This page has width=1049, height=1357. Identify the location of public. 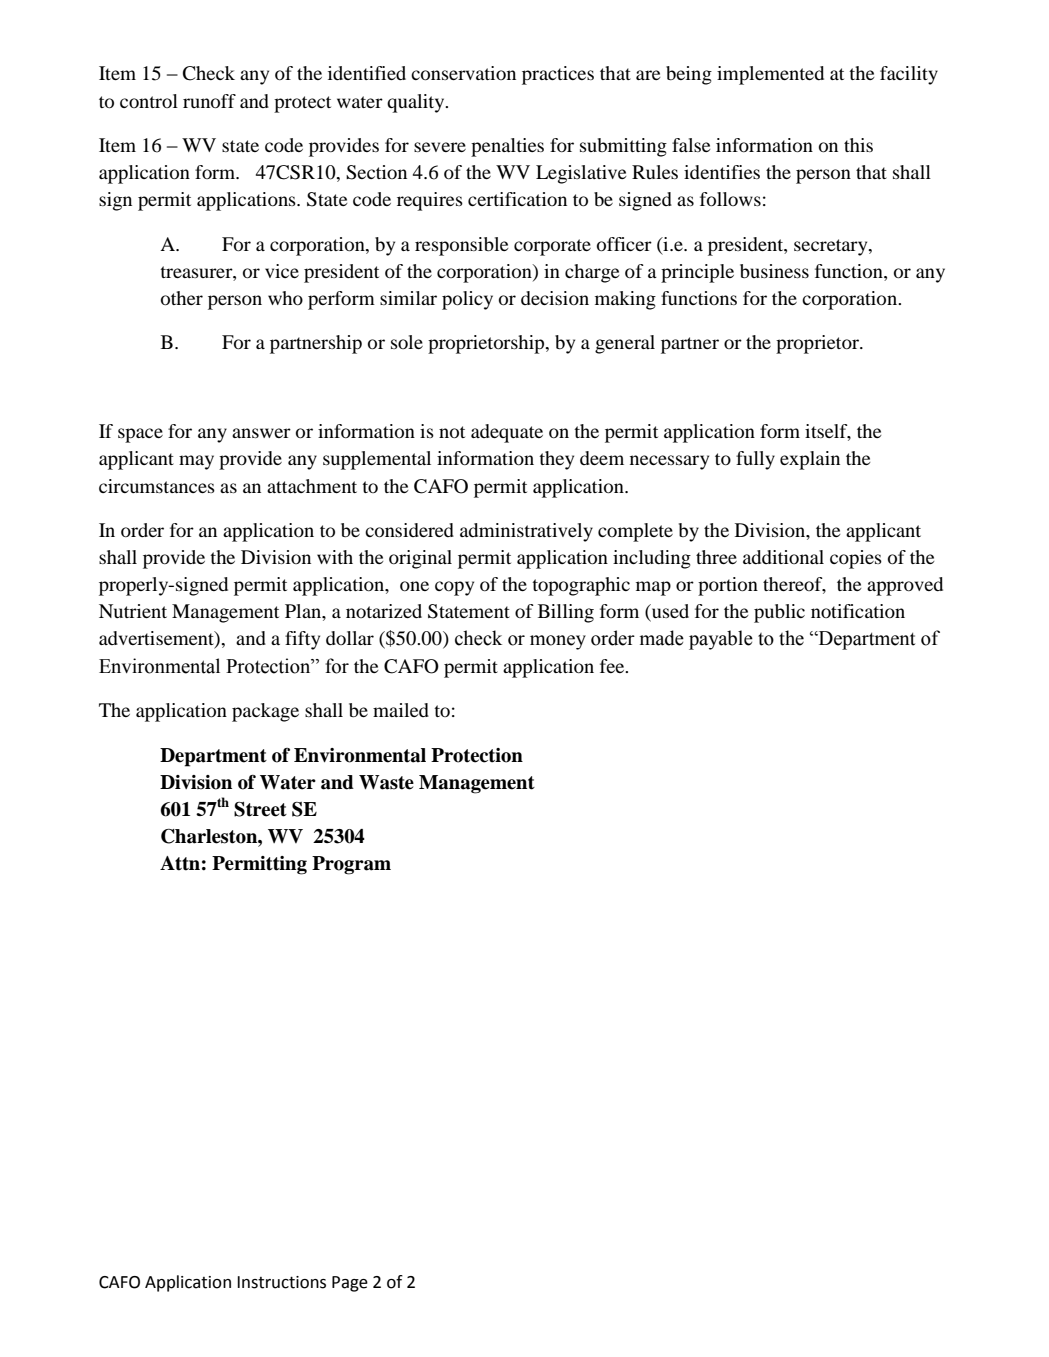
(779, 613).
